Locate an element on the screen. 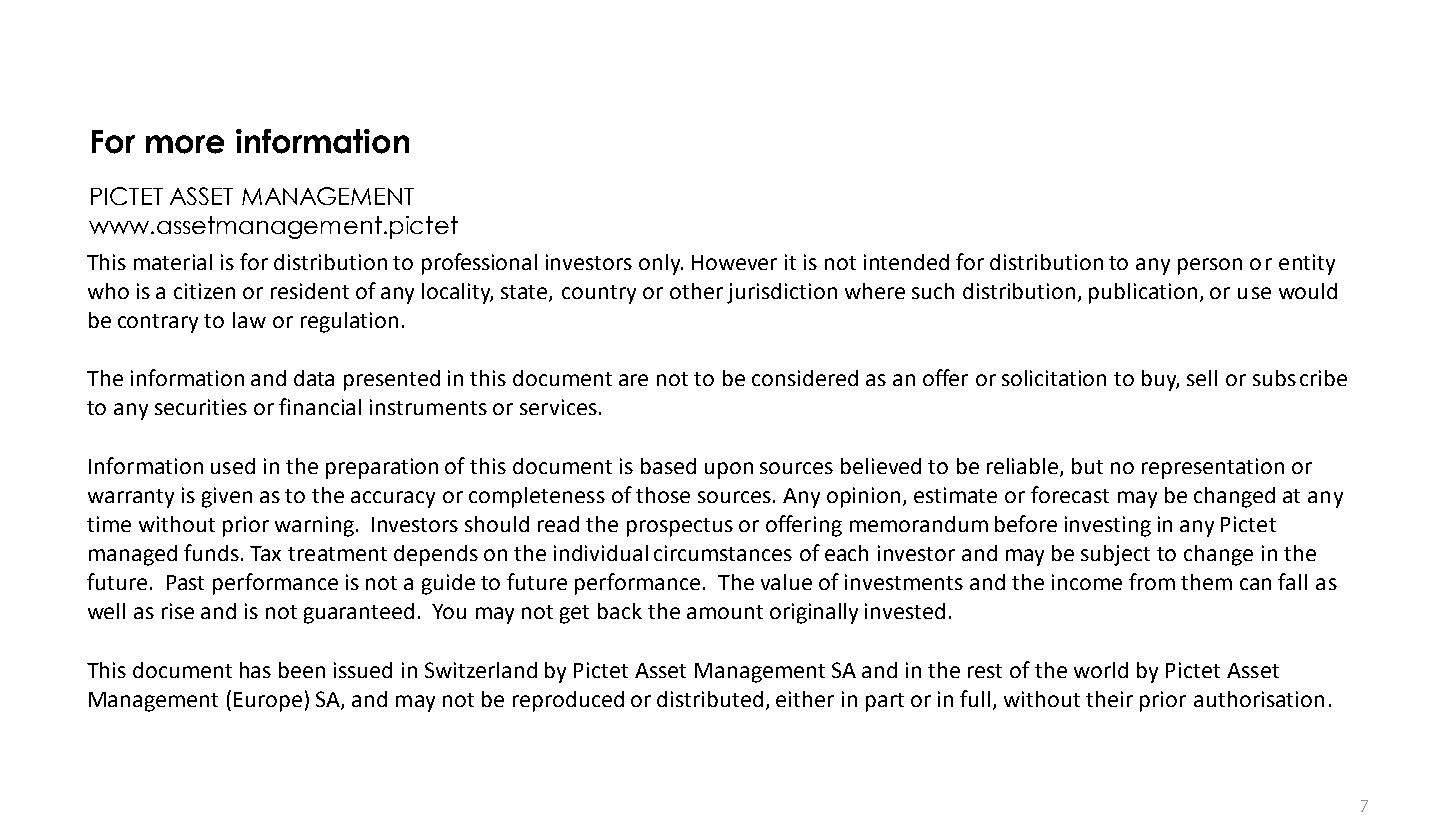 Image resolution: width=1456 pixels, height=819 pixels. person is located at coordinates (1210, 266).
